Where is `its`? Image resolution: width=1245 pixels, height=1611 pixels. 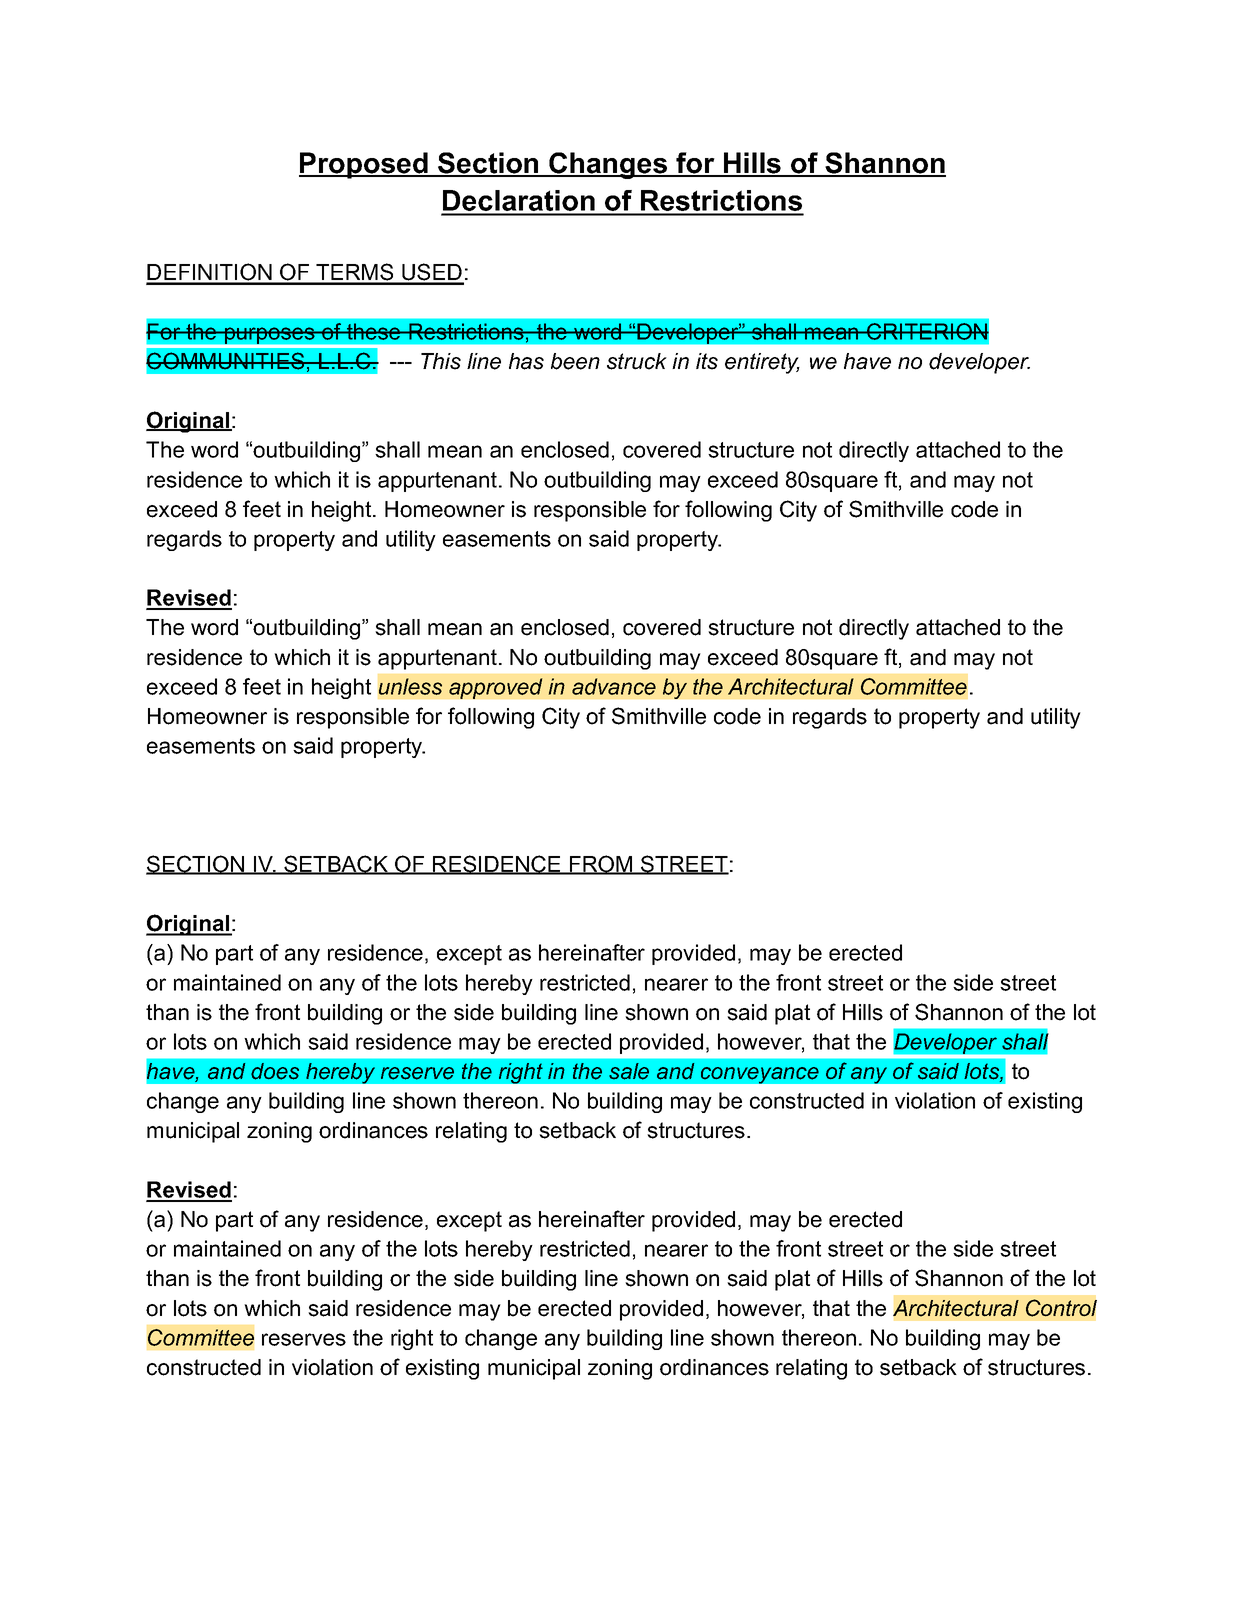
its is located at coordinates (707, 361).
